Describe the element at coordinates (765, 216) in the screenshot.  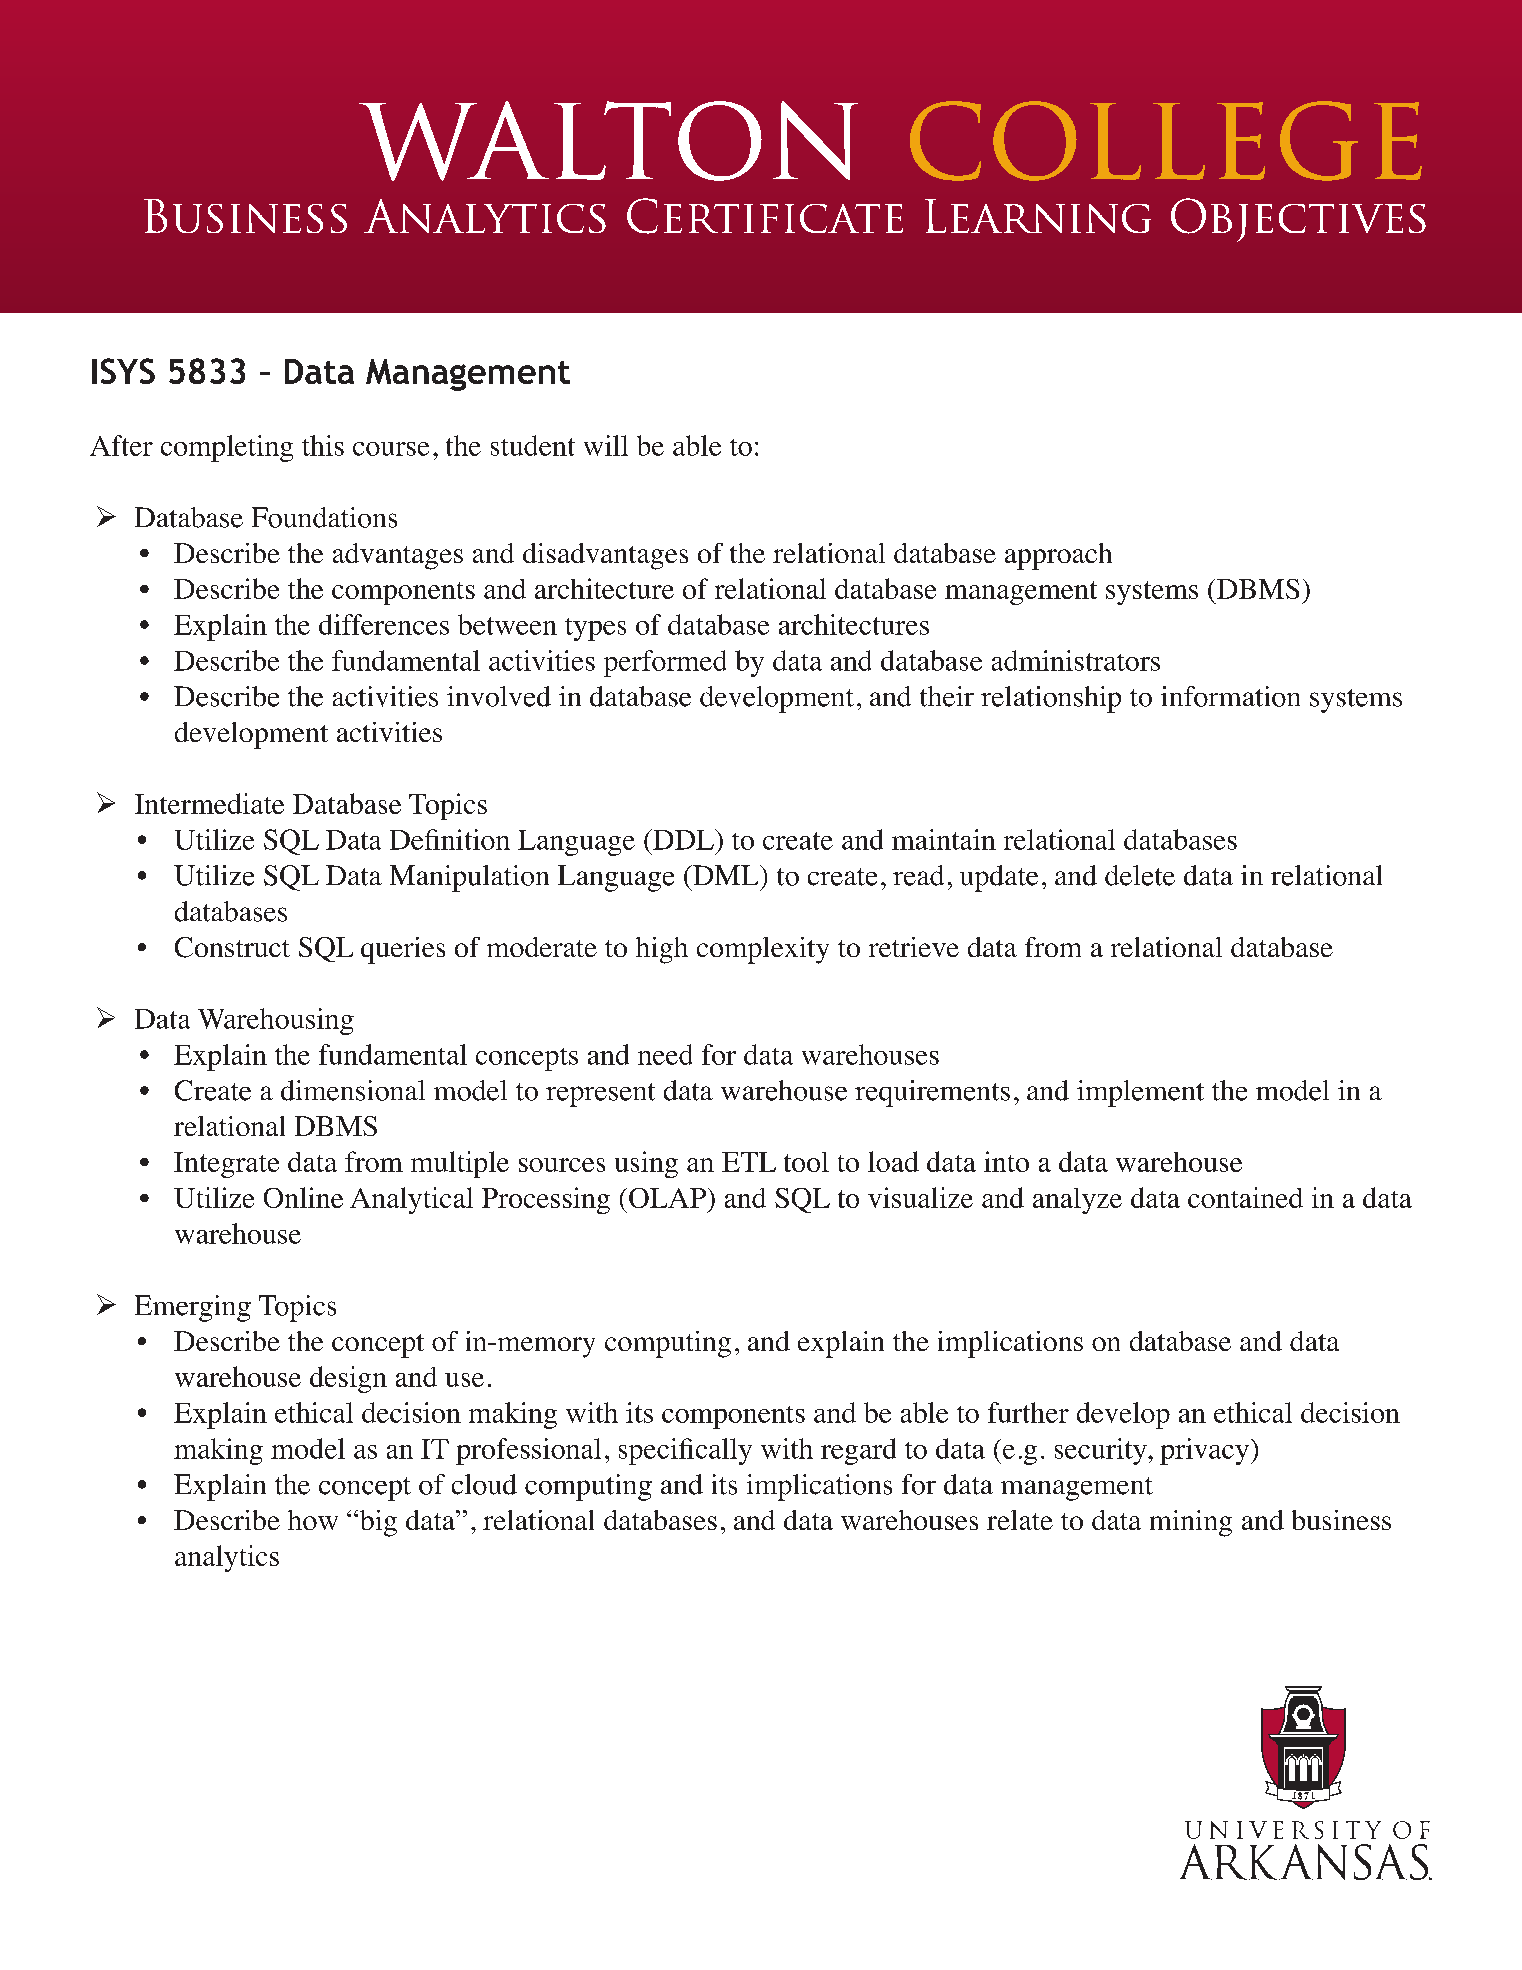
I see `Certificate` at that location.
